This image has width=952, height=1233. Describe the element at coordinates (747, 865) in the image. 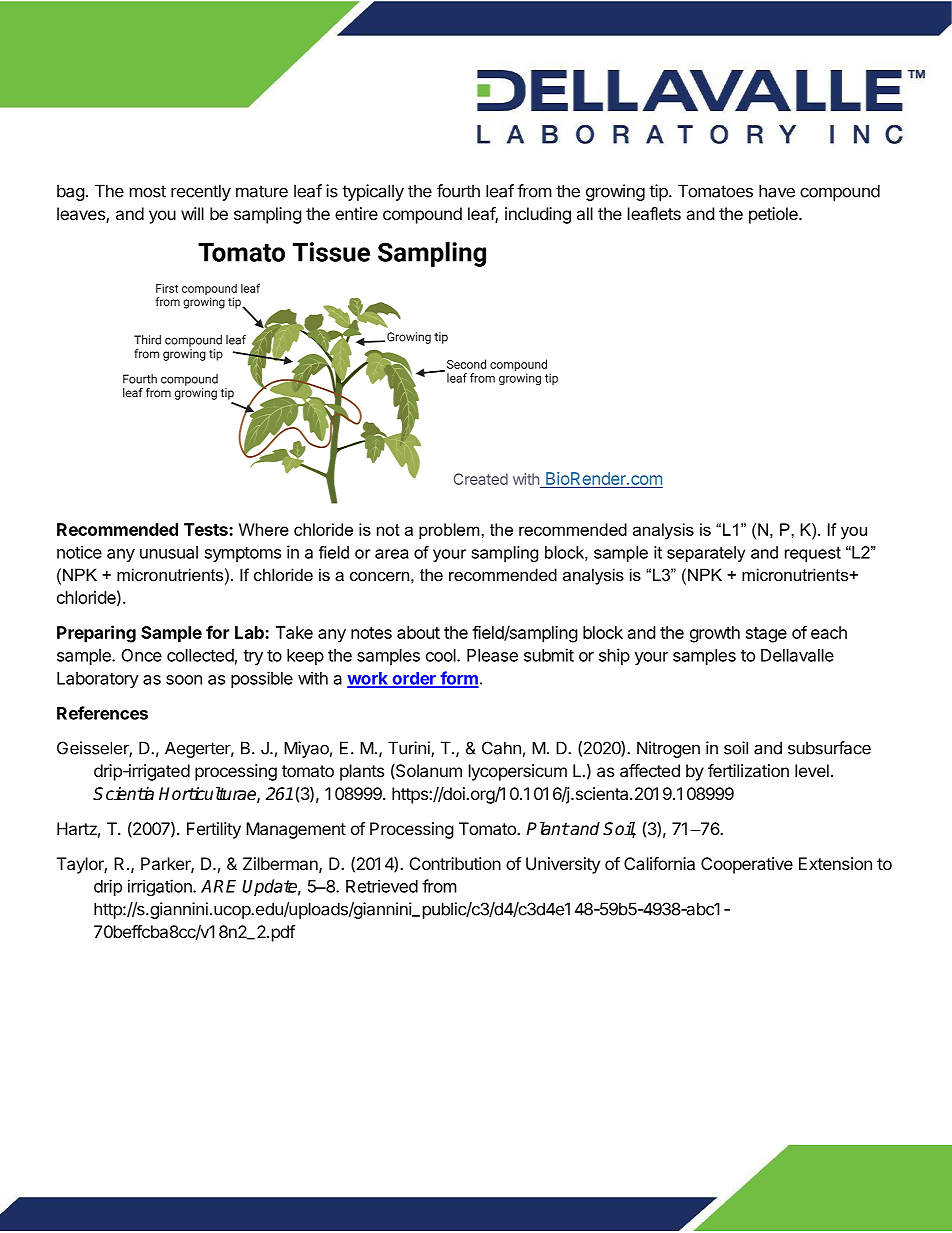

I see `Cooperative` at that location.
